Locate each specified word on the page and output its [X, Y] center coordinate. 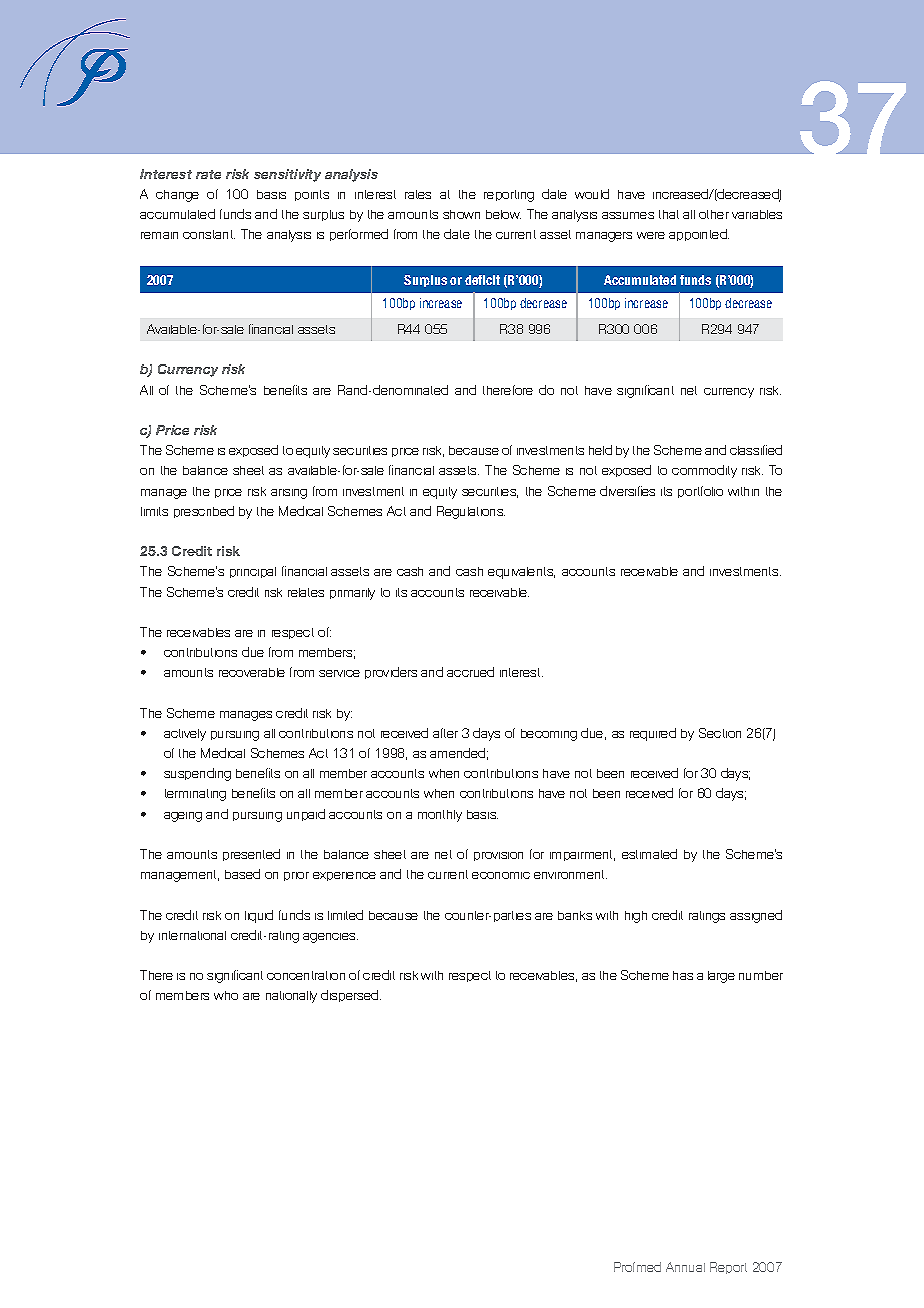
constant [209, 234]
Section [720, 733]
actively [185, 735]
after [445, 733]
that [669, 214]
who [226, 995]
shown [461, 214]
